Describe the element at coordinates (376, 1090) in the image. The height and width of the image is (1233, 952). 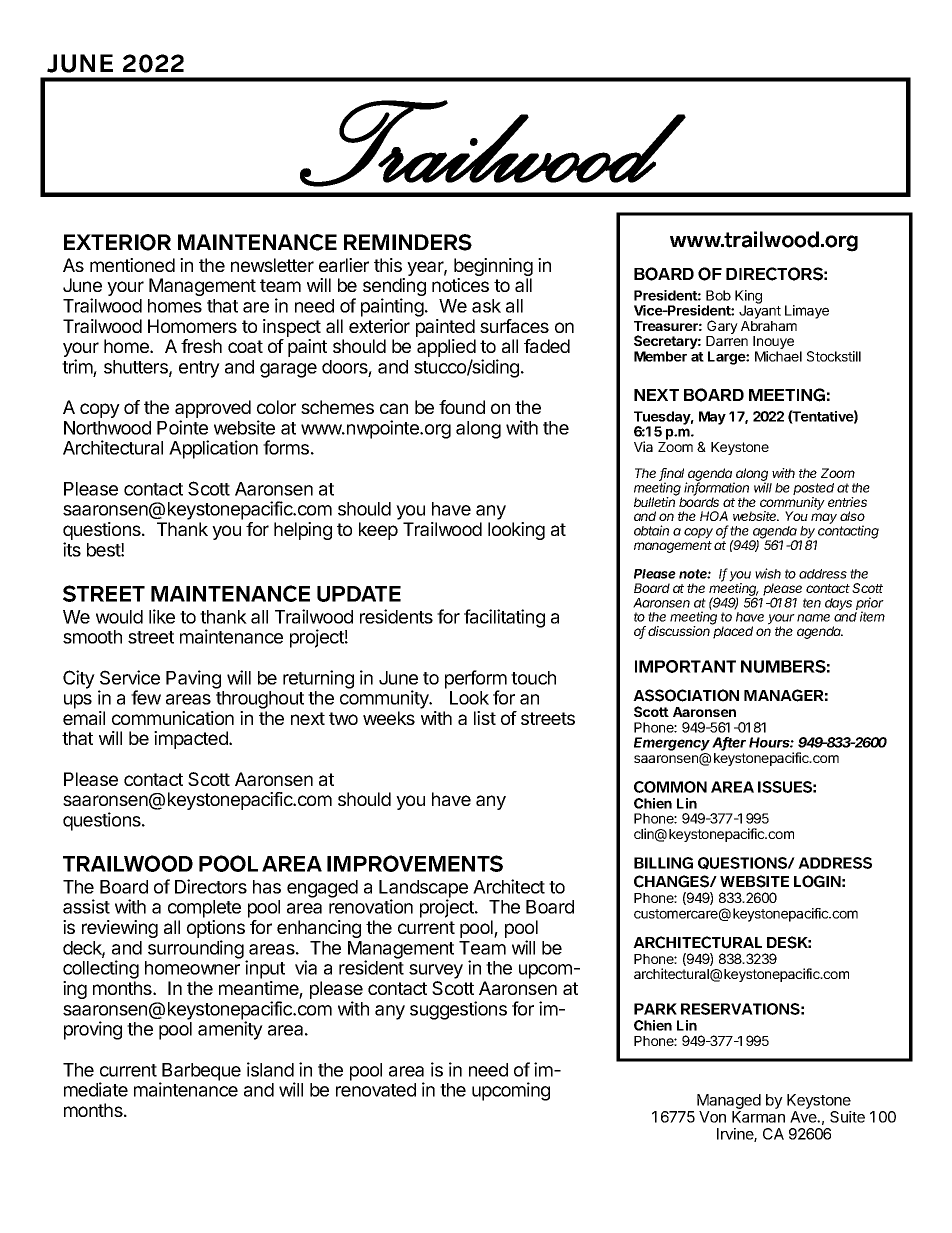
I see `renovated` at that location.
